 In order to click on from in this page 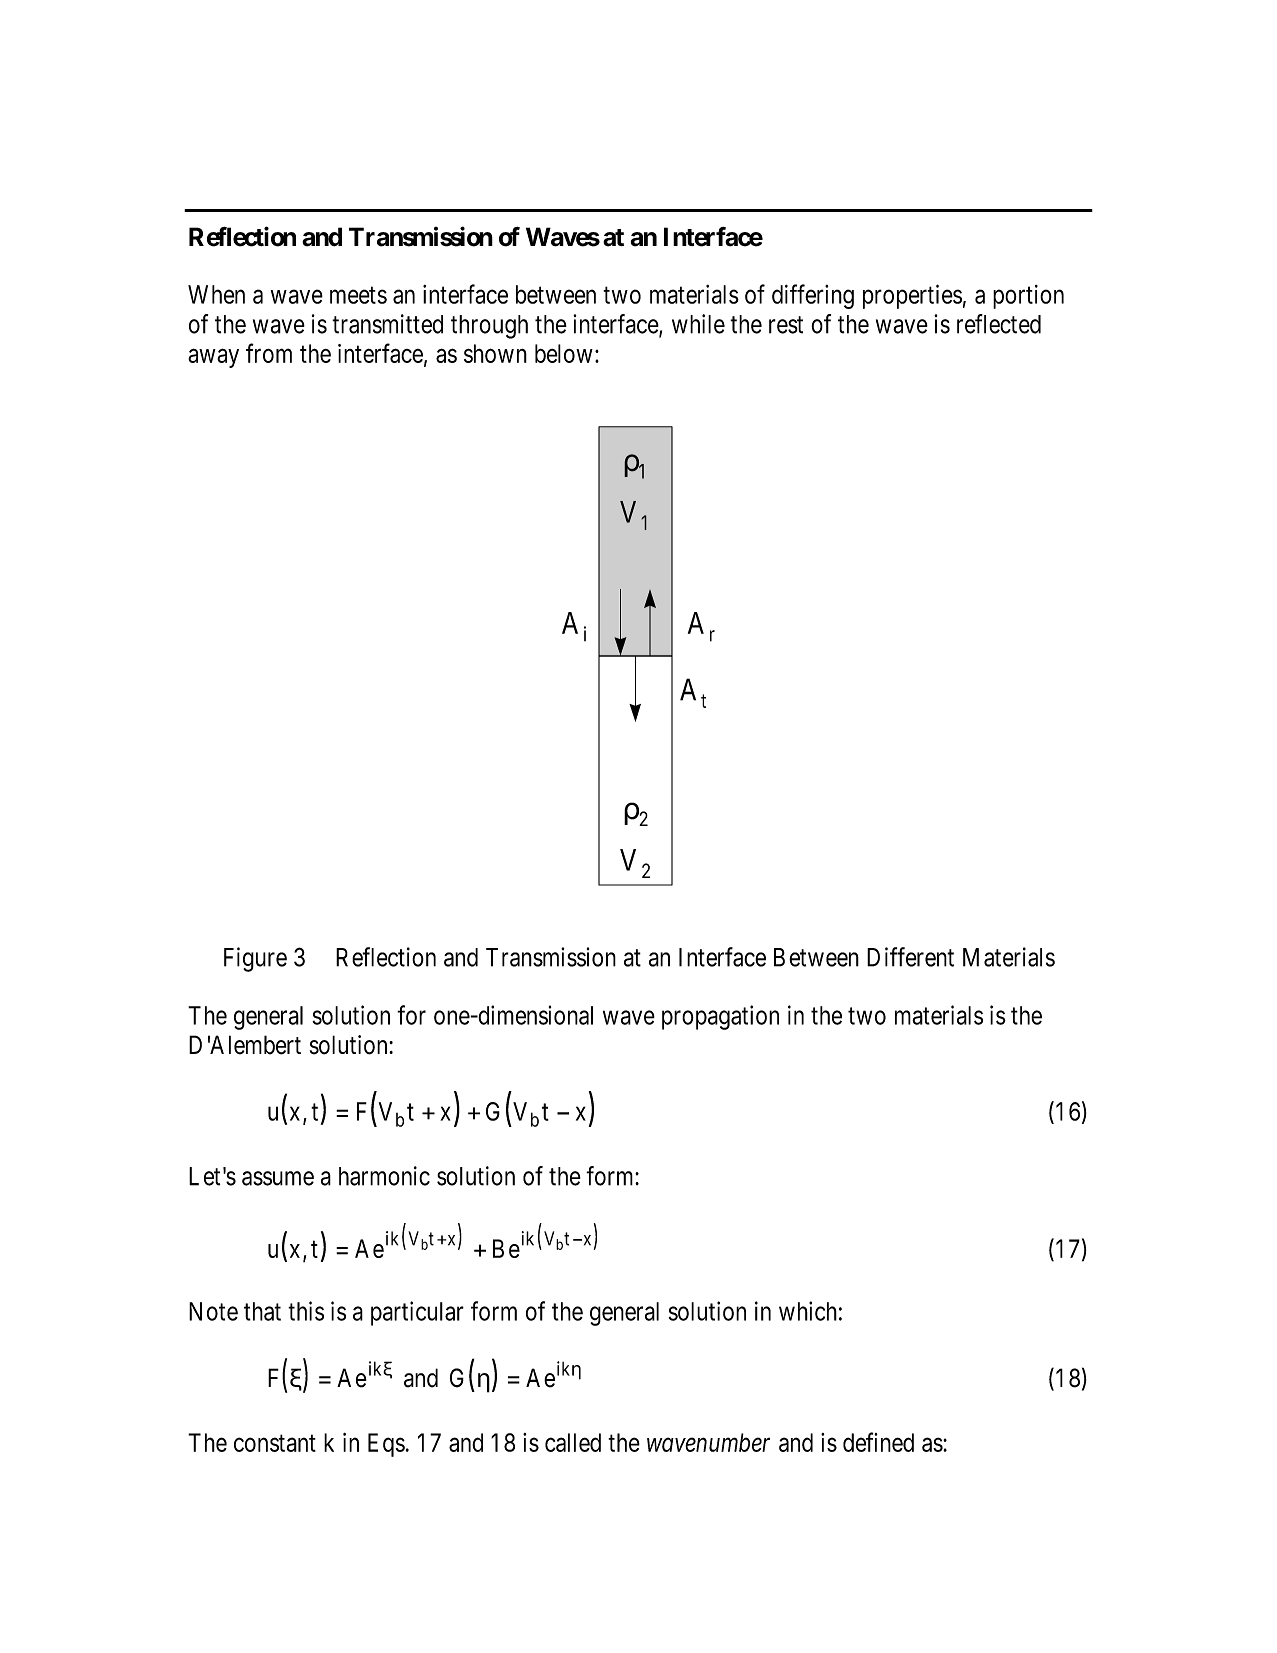, I will do `click(269, 353)`.
